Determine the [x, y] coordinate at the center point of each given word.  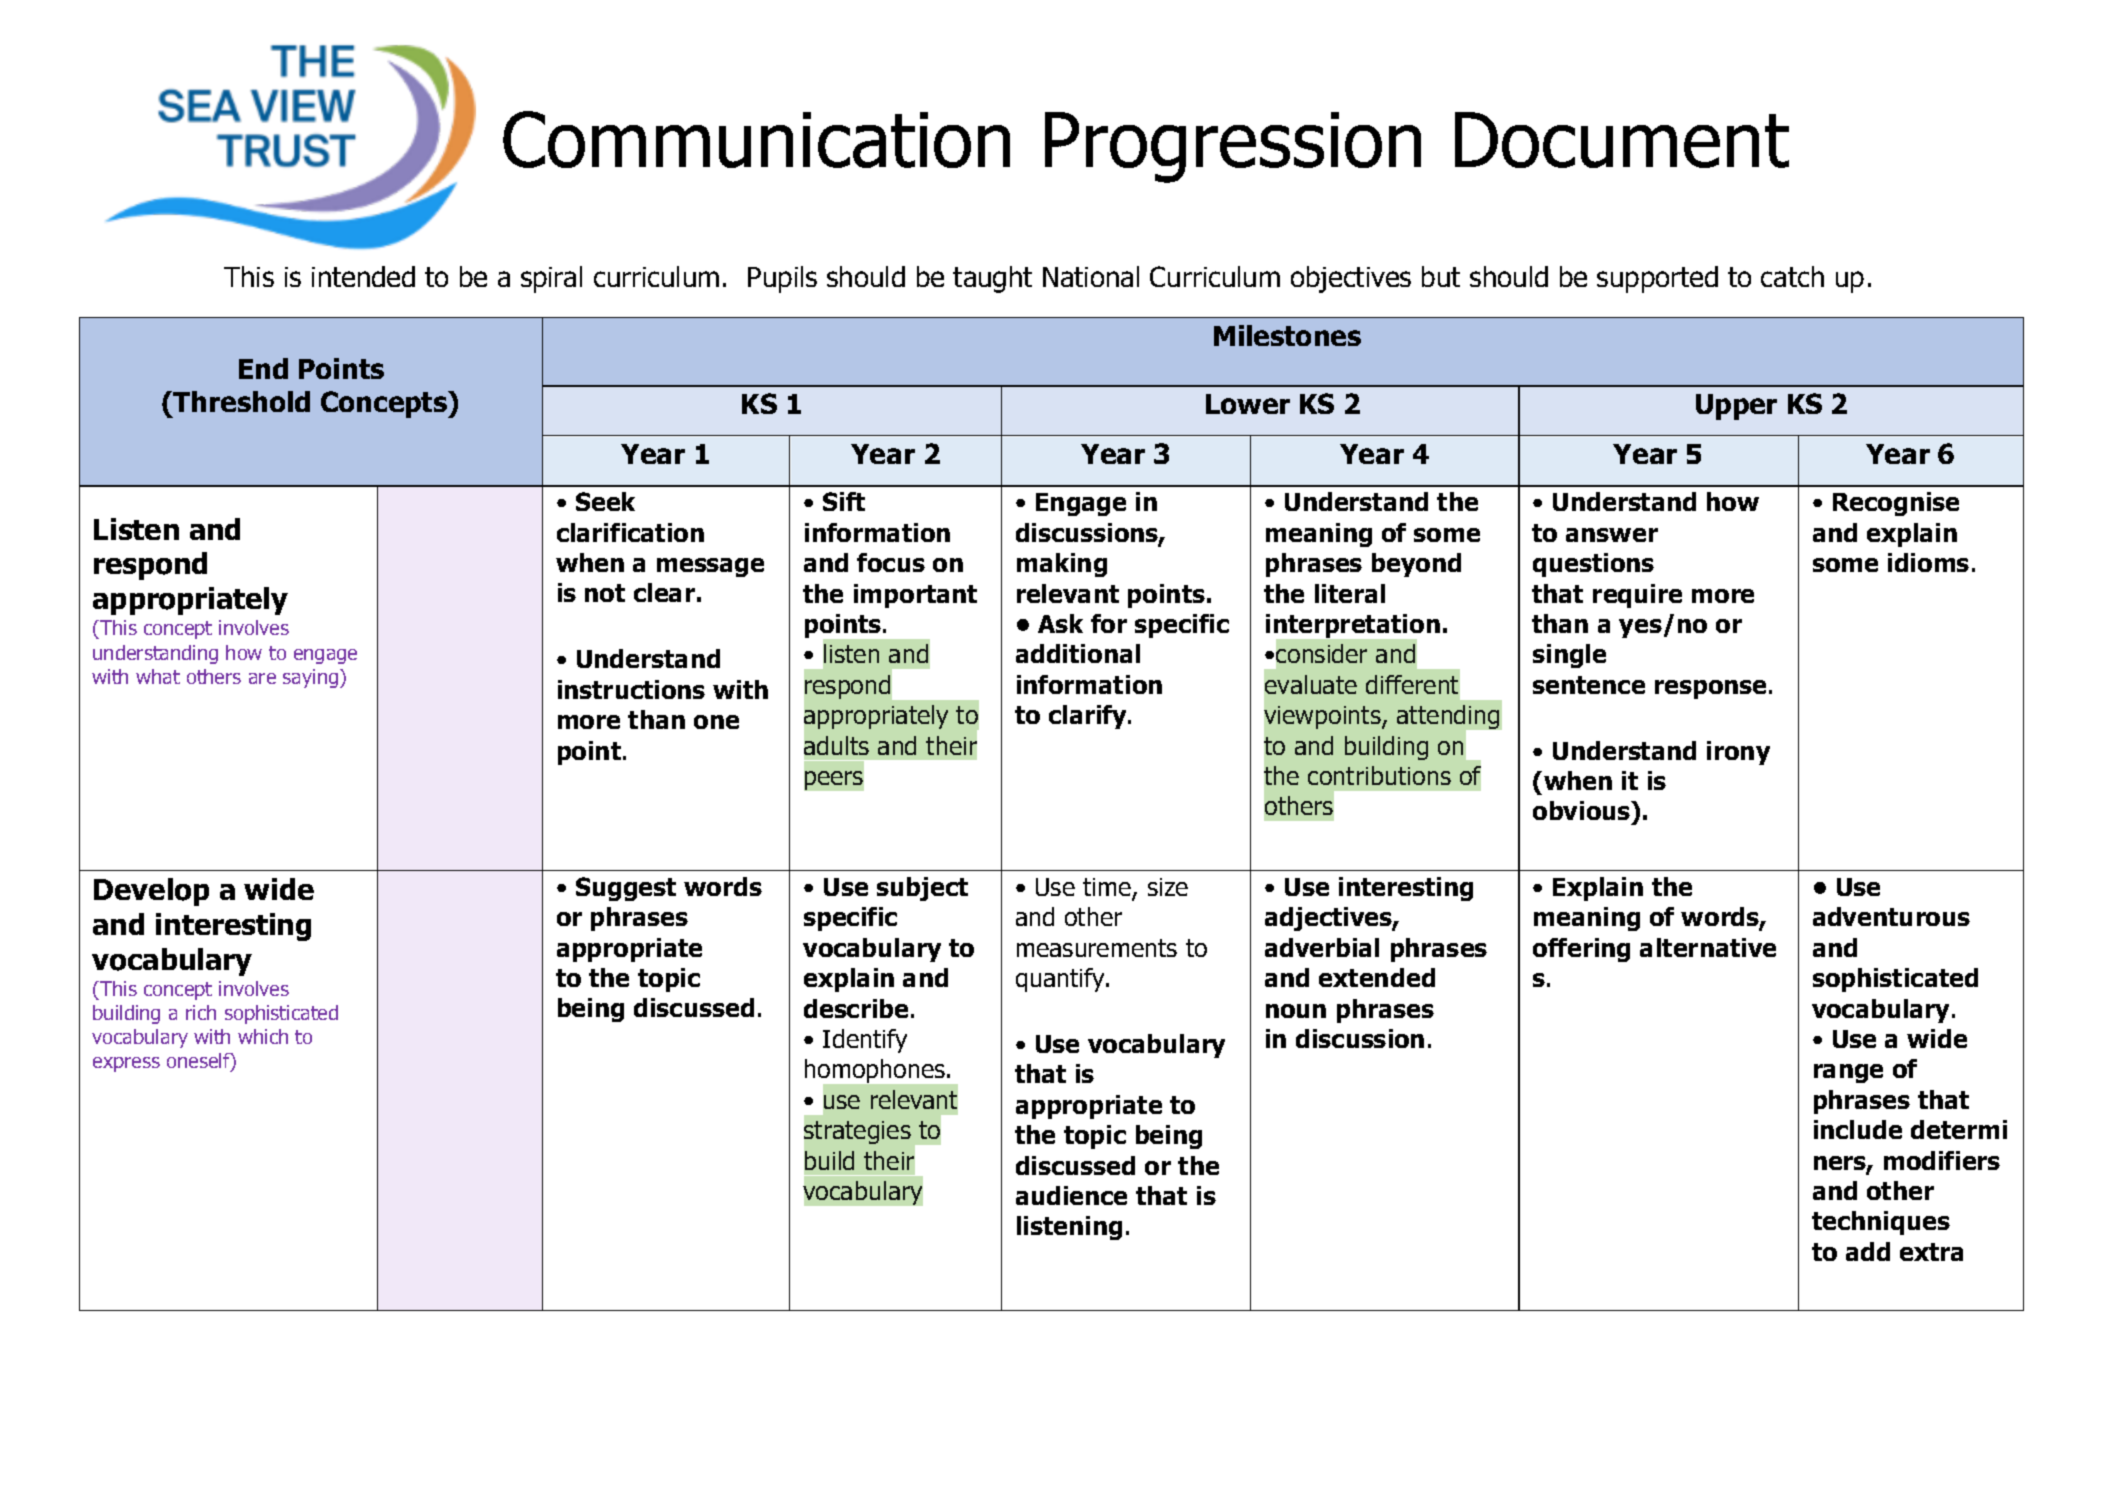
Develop [151, 892]
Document [1622, 140]
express [126, 1064]
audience [1071, 1195]
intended [363, 276]
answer [1612, 535]
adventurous [1891, 916]
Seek [605, 501]
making [1062, 565]
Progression [1233, 147]
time [1108, 888]
